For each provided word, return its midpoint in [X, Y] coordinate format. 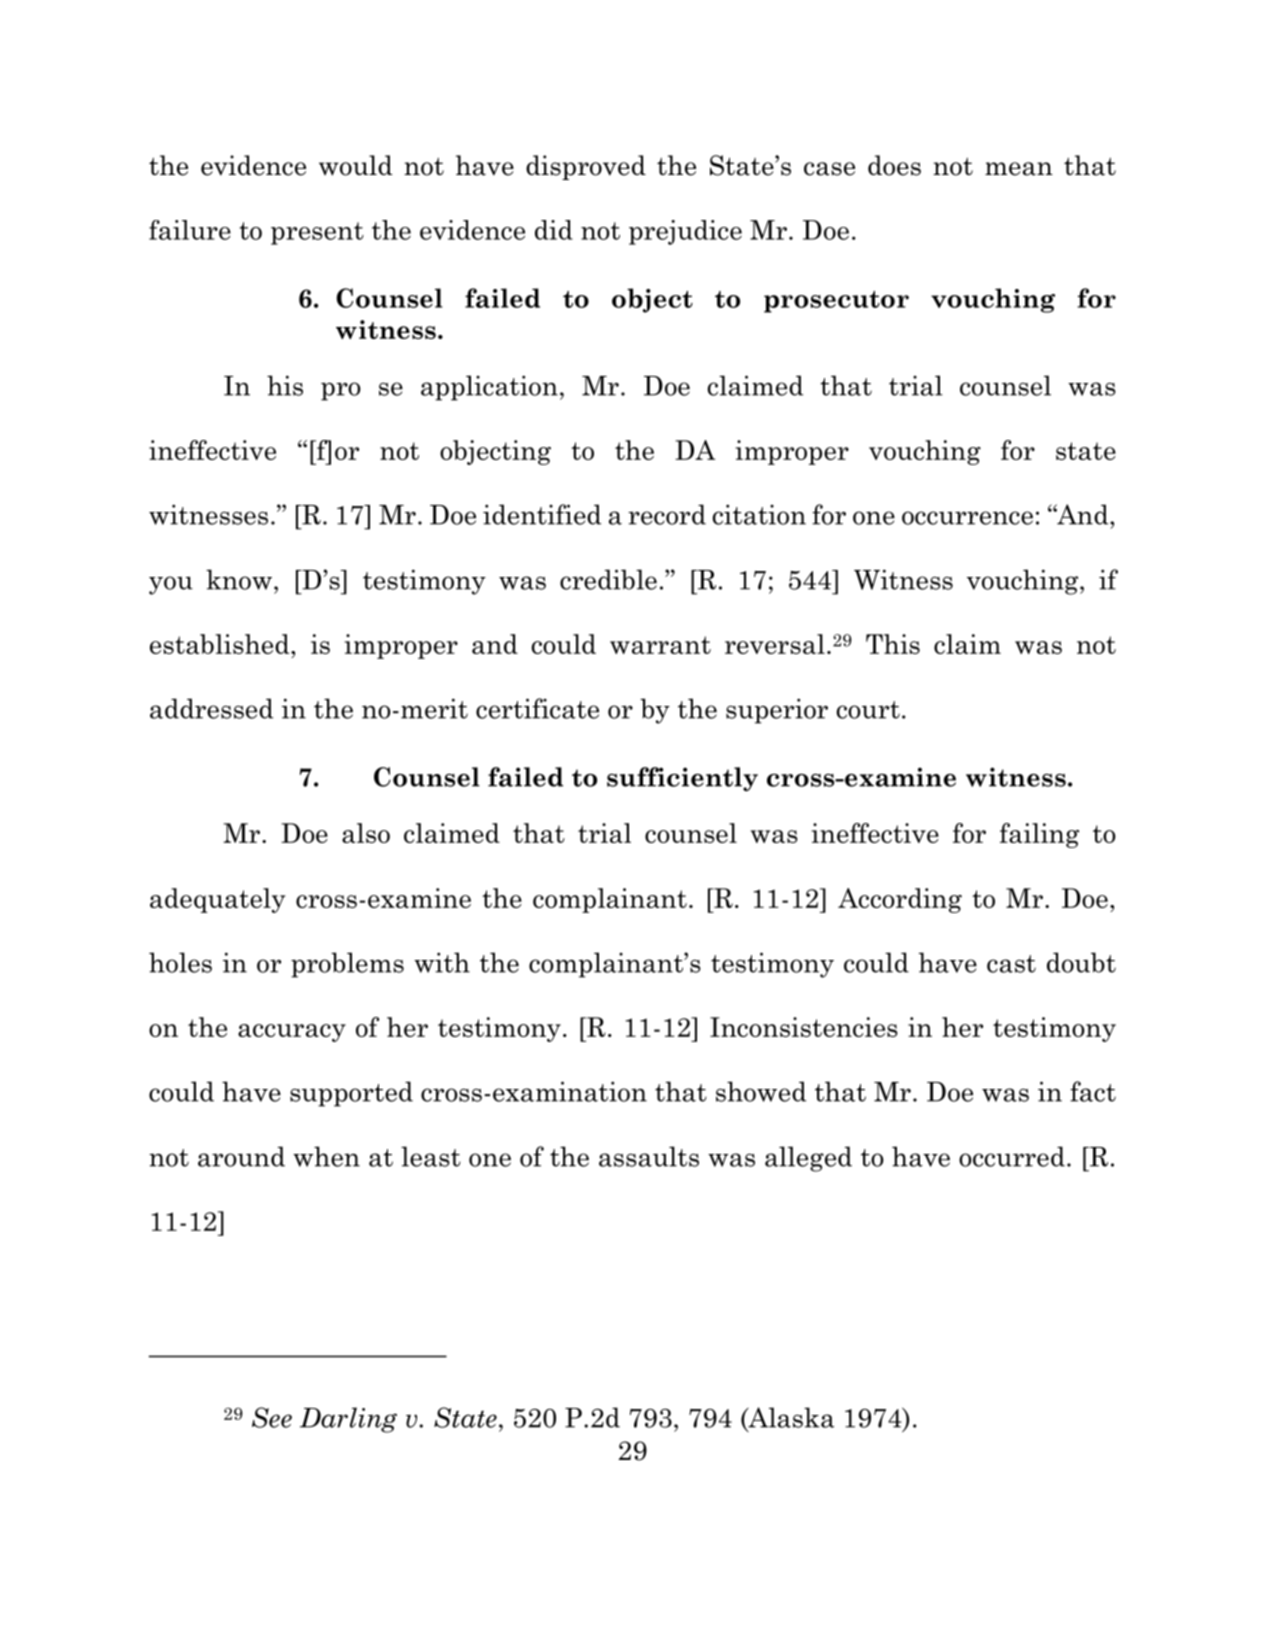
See [272, 1417]
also [366, 833]
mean [1019, 169]
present [317, 233]
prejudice [685, 232]
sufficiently [682, 779]
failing [1039, 835]
